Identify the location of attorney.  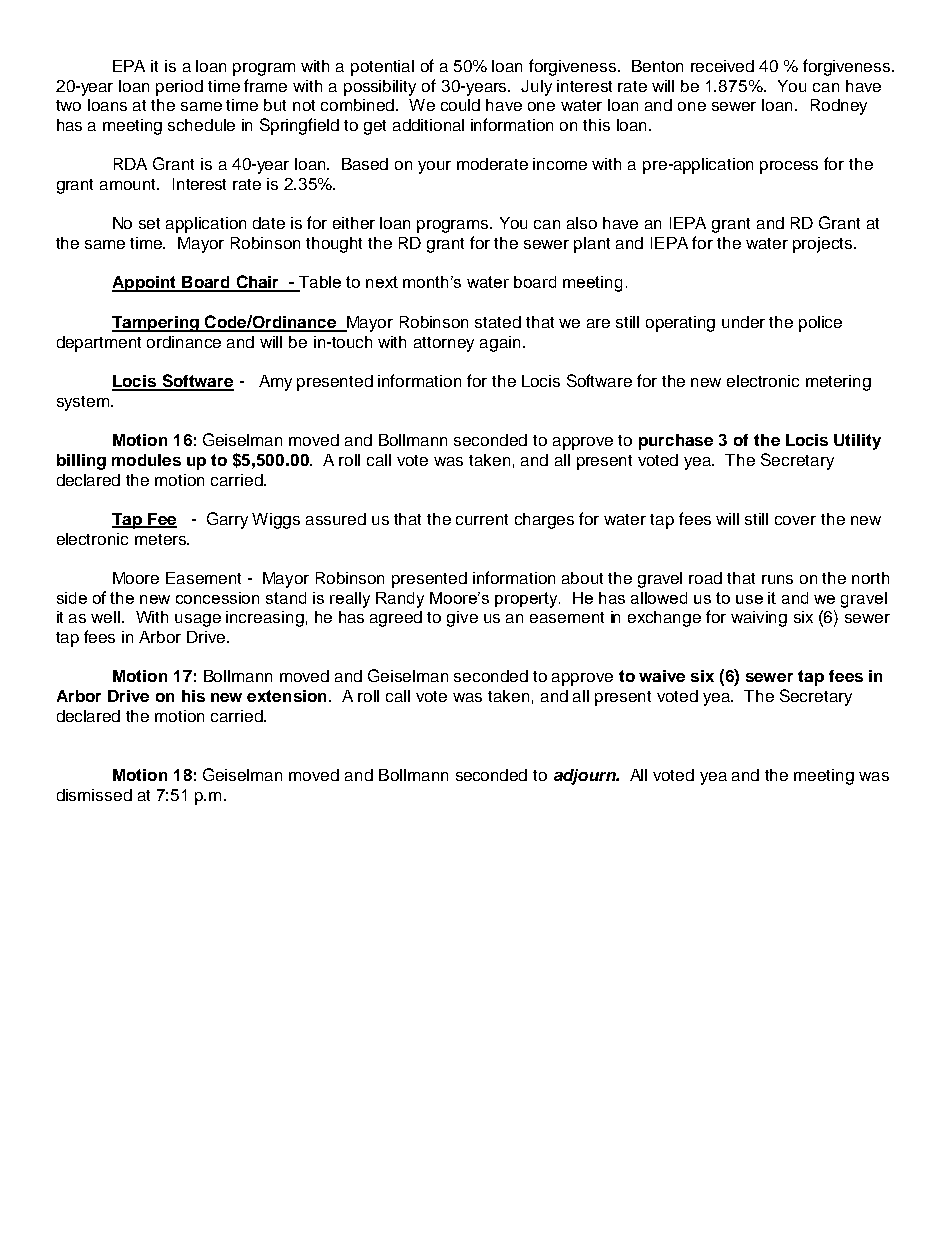
(444, 344).
